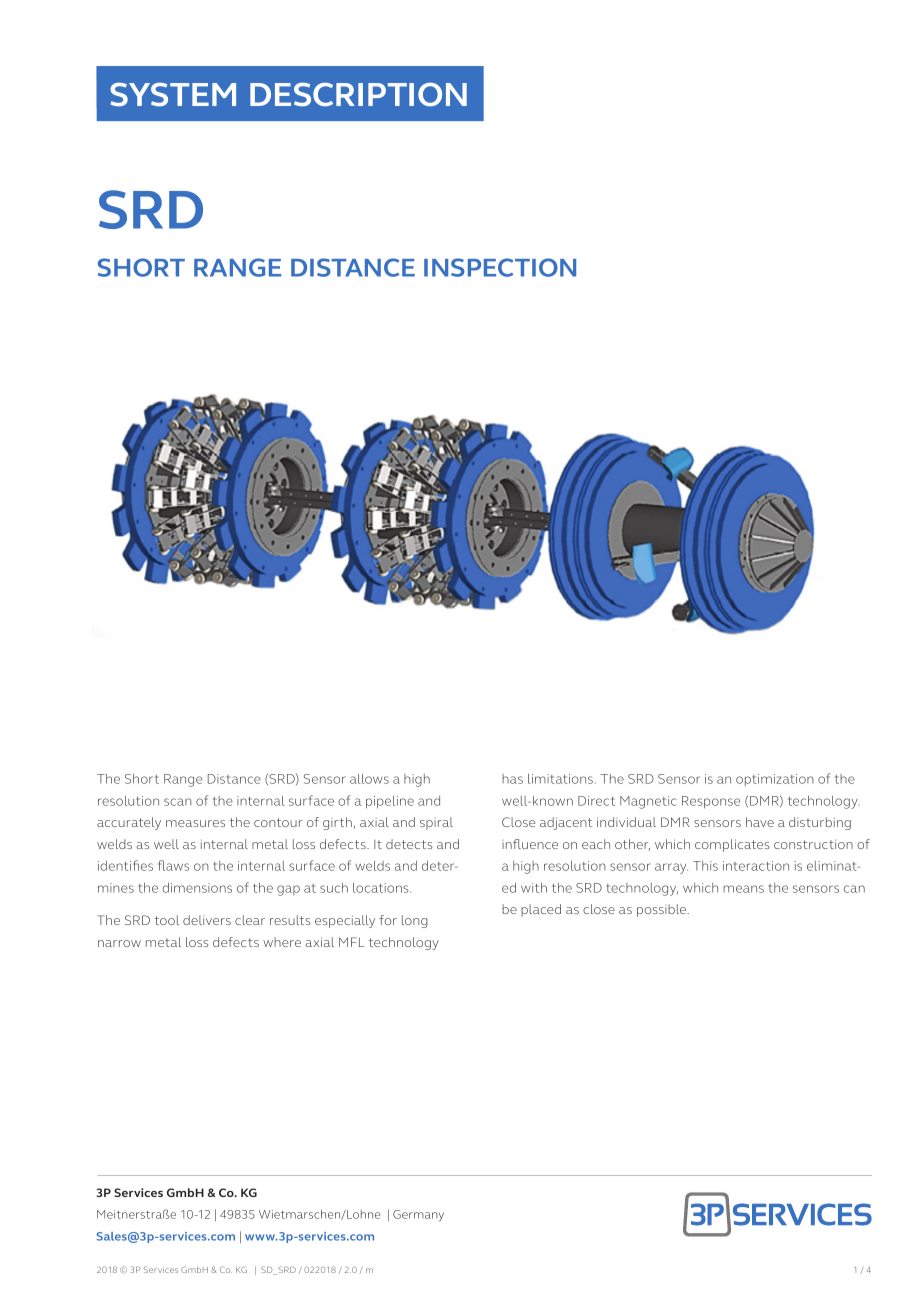  What do you see at coordinates (512, 779) in the screenshot?
I see `has` at bounding box center [512, 779].
